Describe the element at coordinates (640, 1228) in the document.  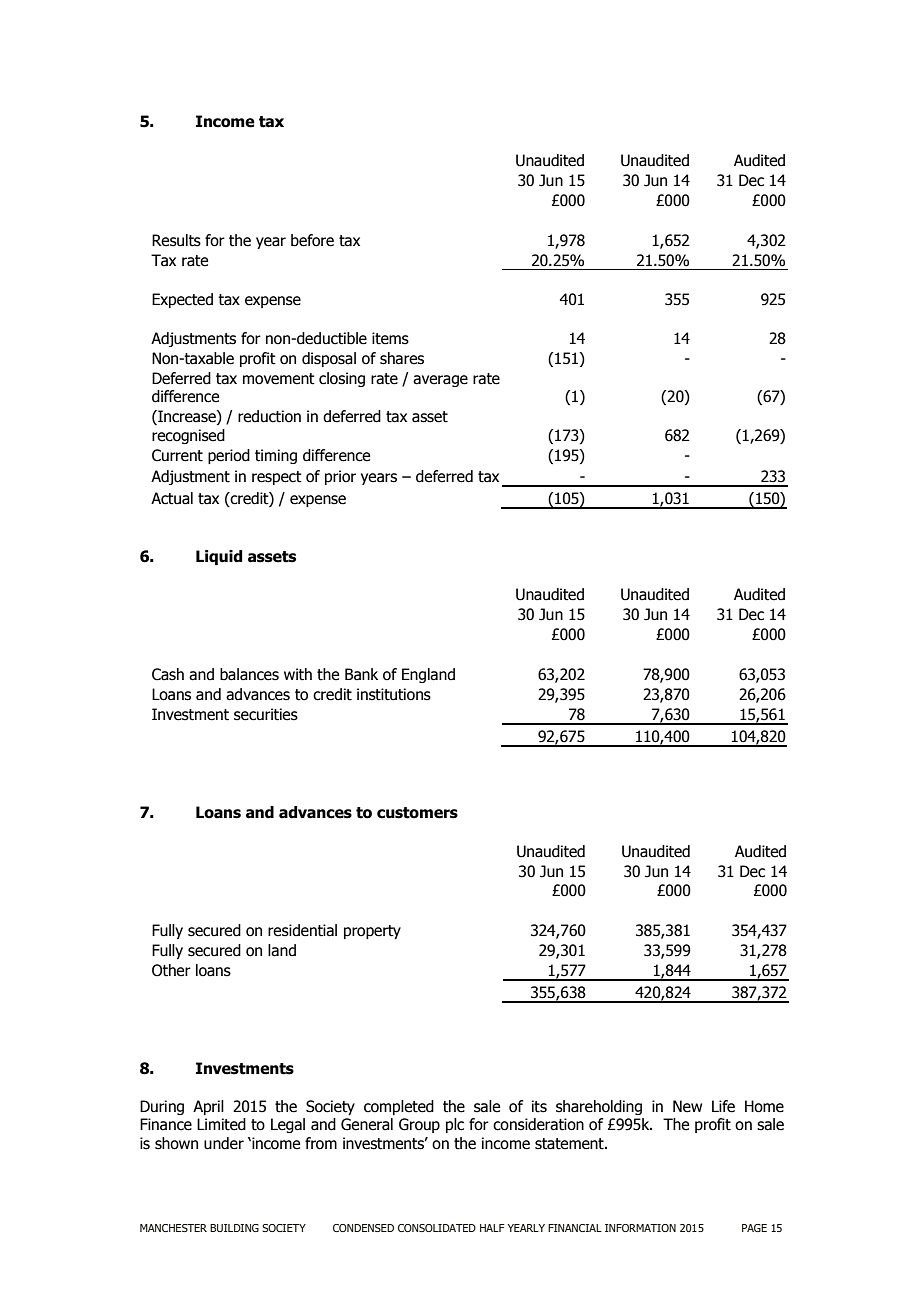
I see `INFORMATION` at that location.
